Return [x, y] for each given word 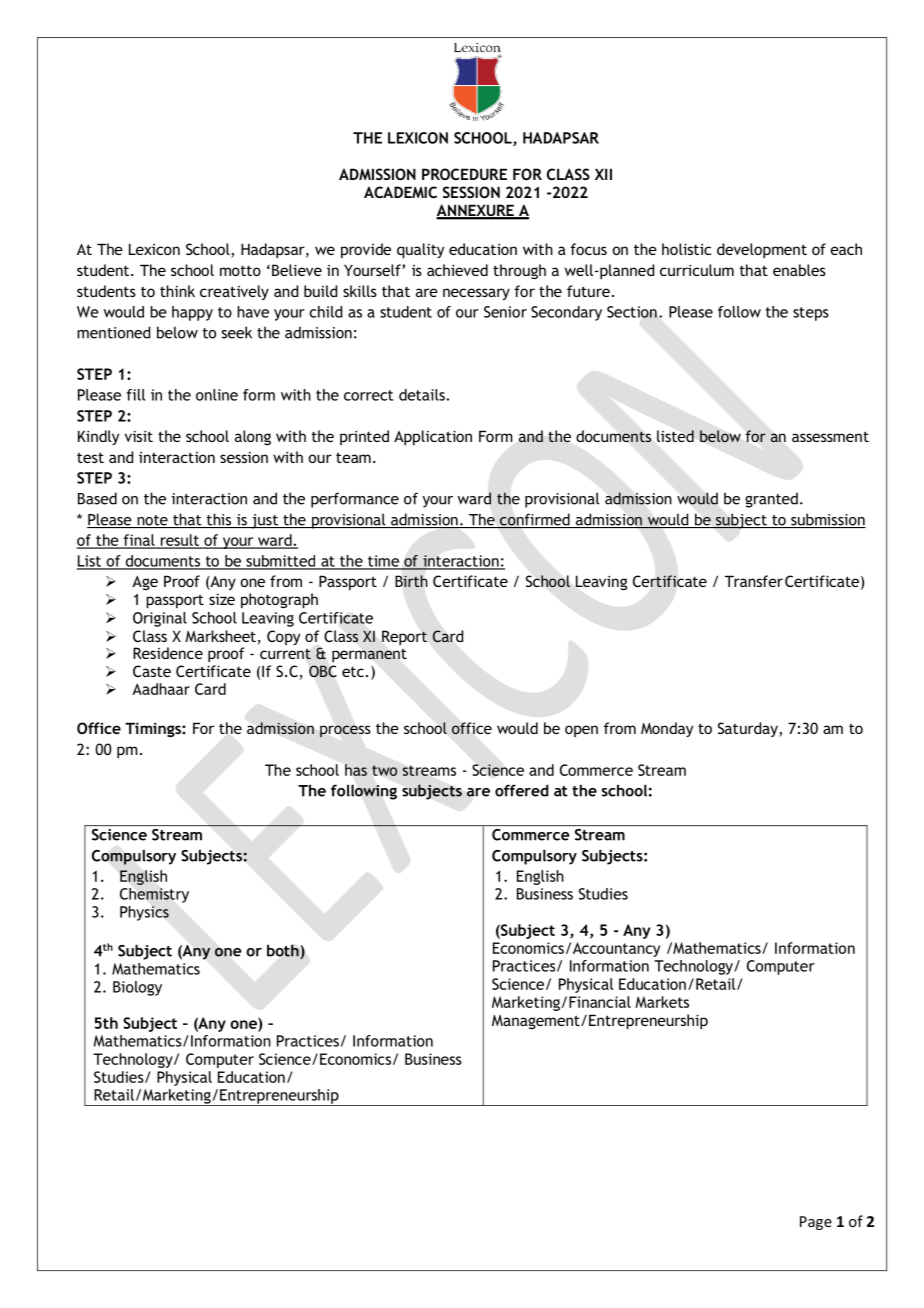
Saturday [749, 729]
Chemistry [154, 895]
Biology [137, 988]
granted [771, 500]
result [180, 541]
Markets [662, 1002]
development [762, 251]
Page [816, 1223]
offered [522, 790]
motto [240, 271]
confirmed [535, 520]
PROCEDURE [464, 174]
